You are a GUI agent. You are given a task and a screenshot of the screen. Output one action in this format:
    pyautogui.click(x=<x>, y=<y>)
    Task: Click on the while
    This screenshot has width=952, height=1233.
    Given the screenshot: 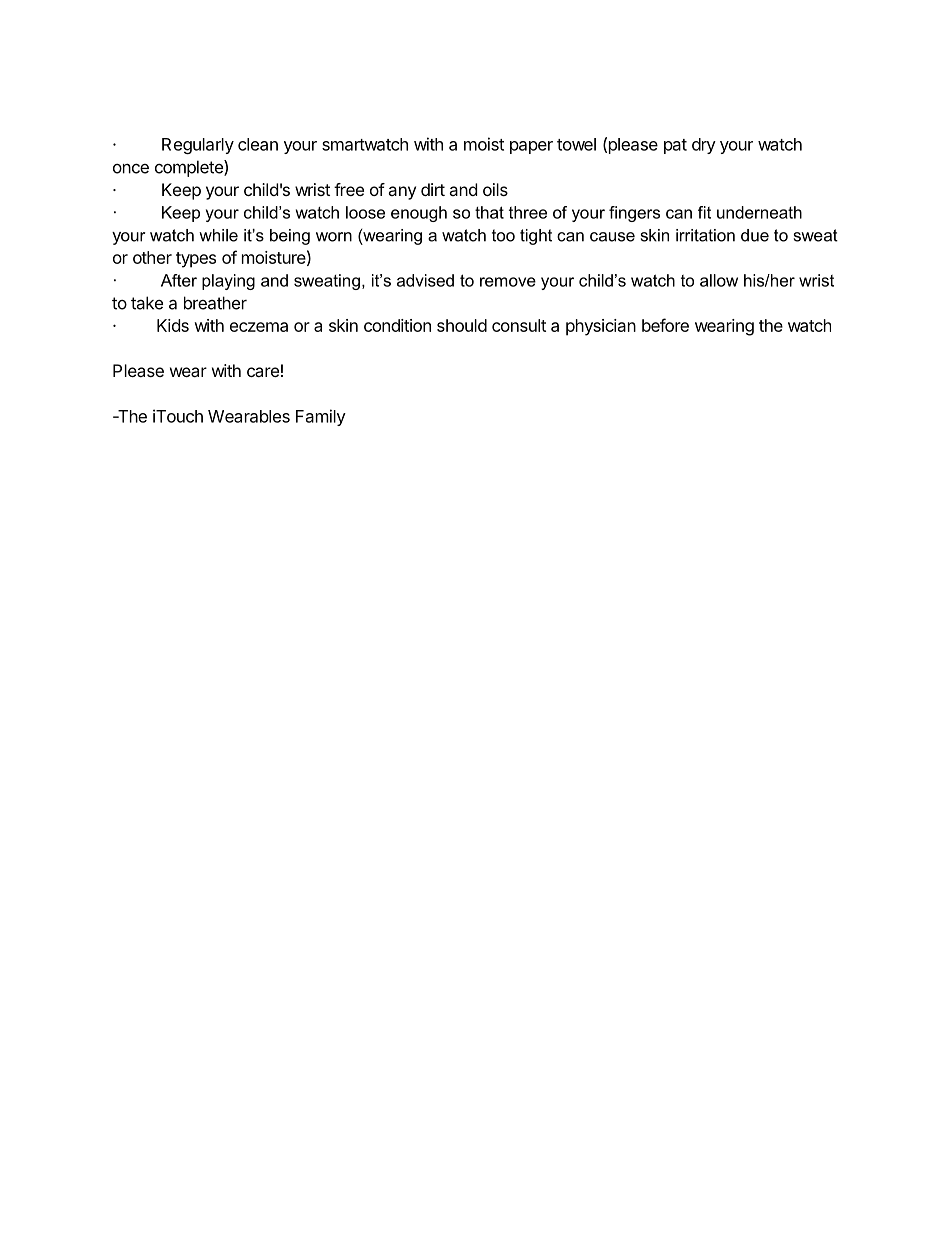 What is the action you would take?
    pyautogui.click(x=218, y=235)
